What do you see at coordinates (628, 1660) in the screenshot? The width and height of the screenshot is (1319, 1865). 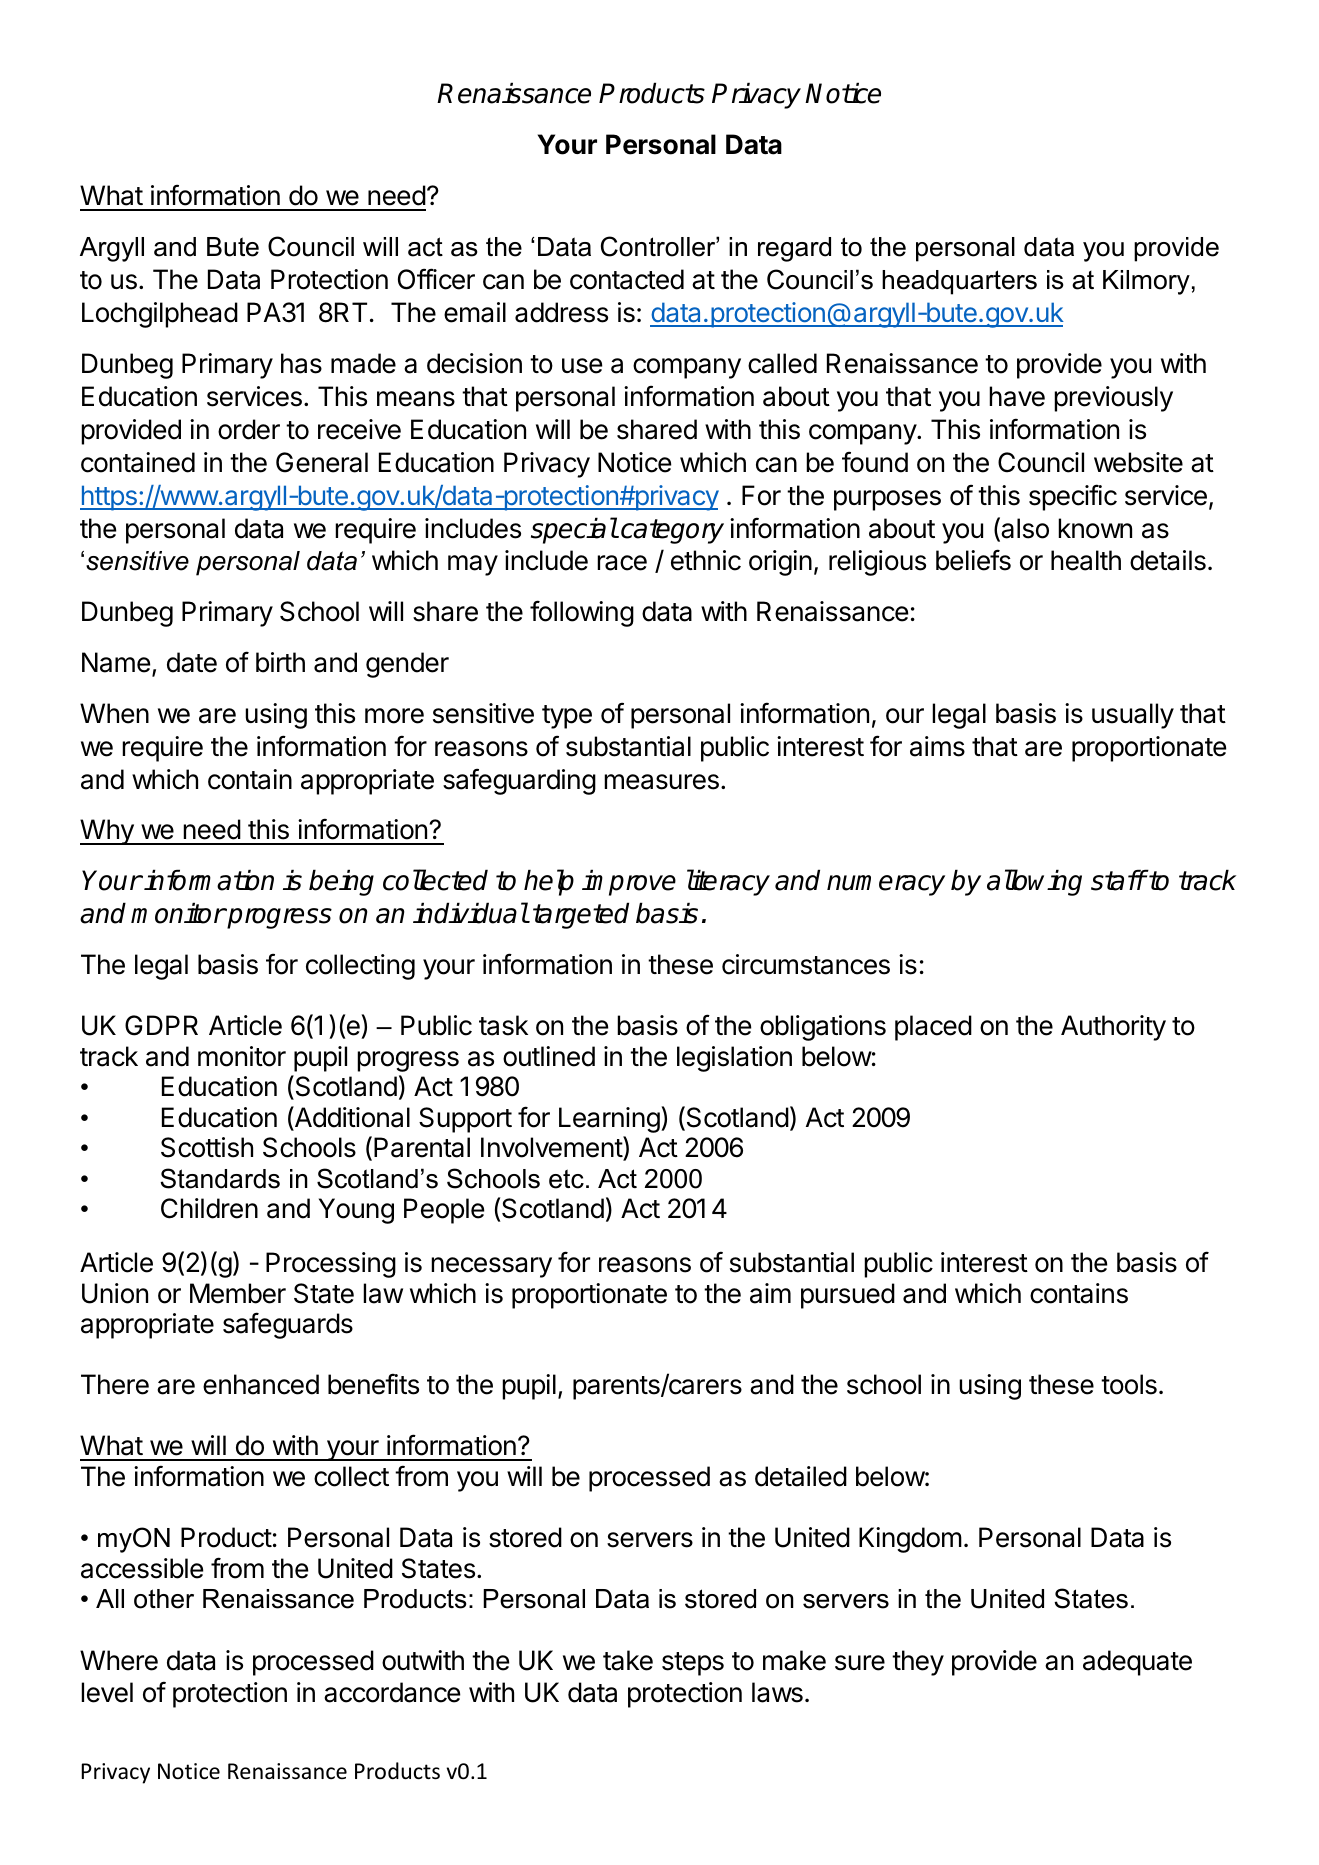 I see `take` at bounding box center [628, 1660].
